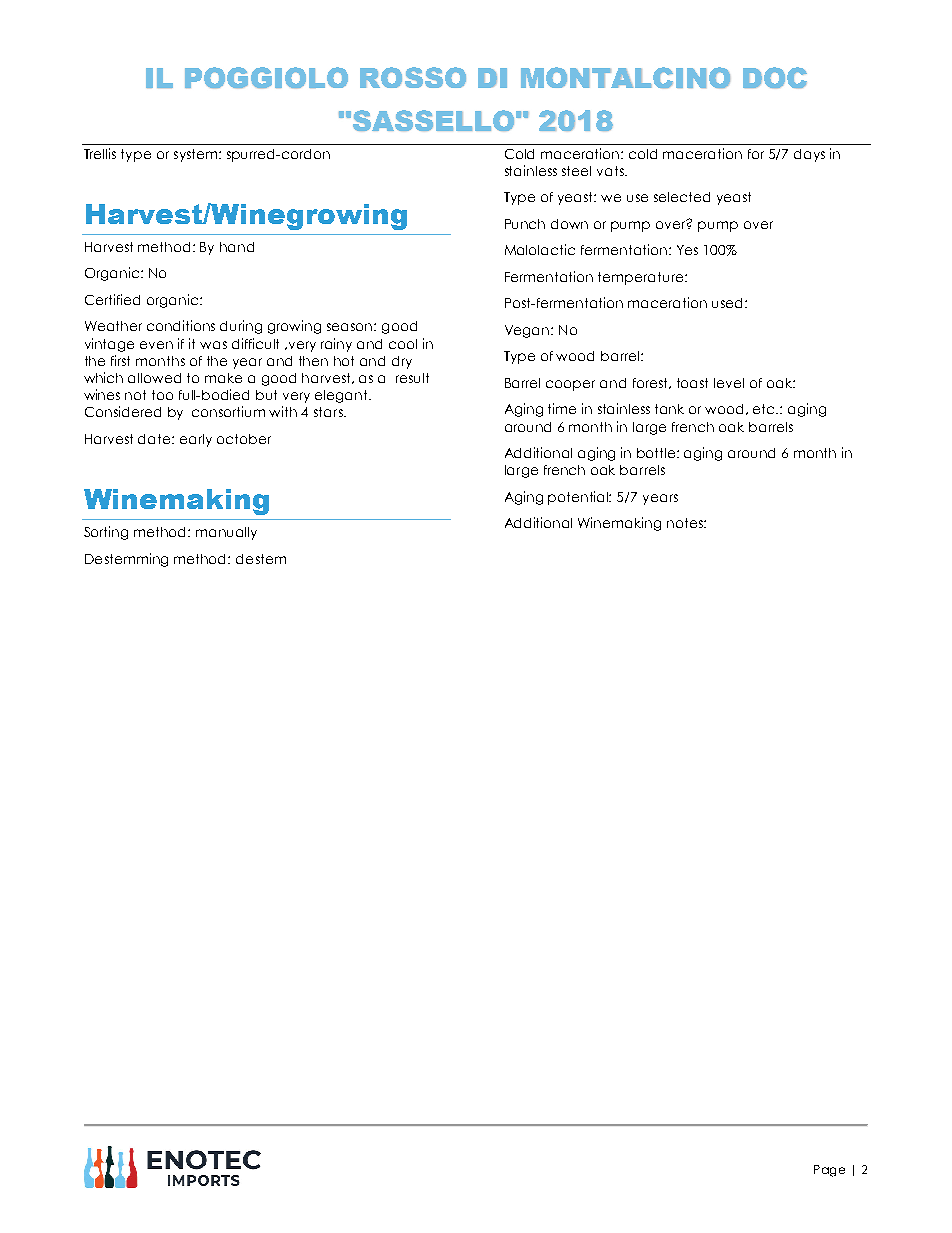 Image resolution: width=952 pixels, height=1233 pixels. What do you see at coordinates (765, 409) in the screenshot?
I see `etc` at bounding box center [765, 409].
